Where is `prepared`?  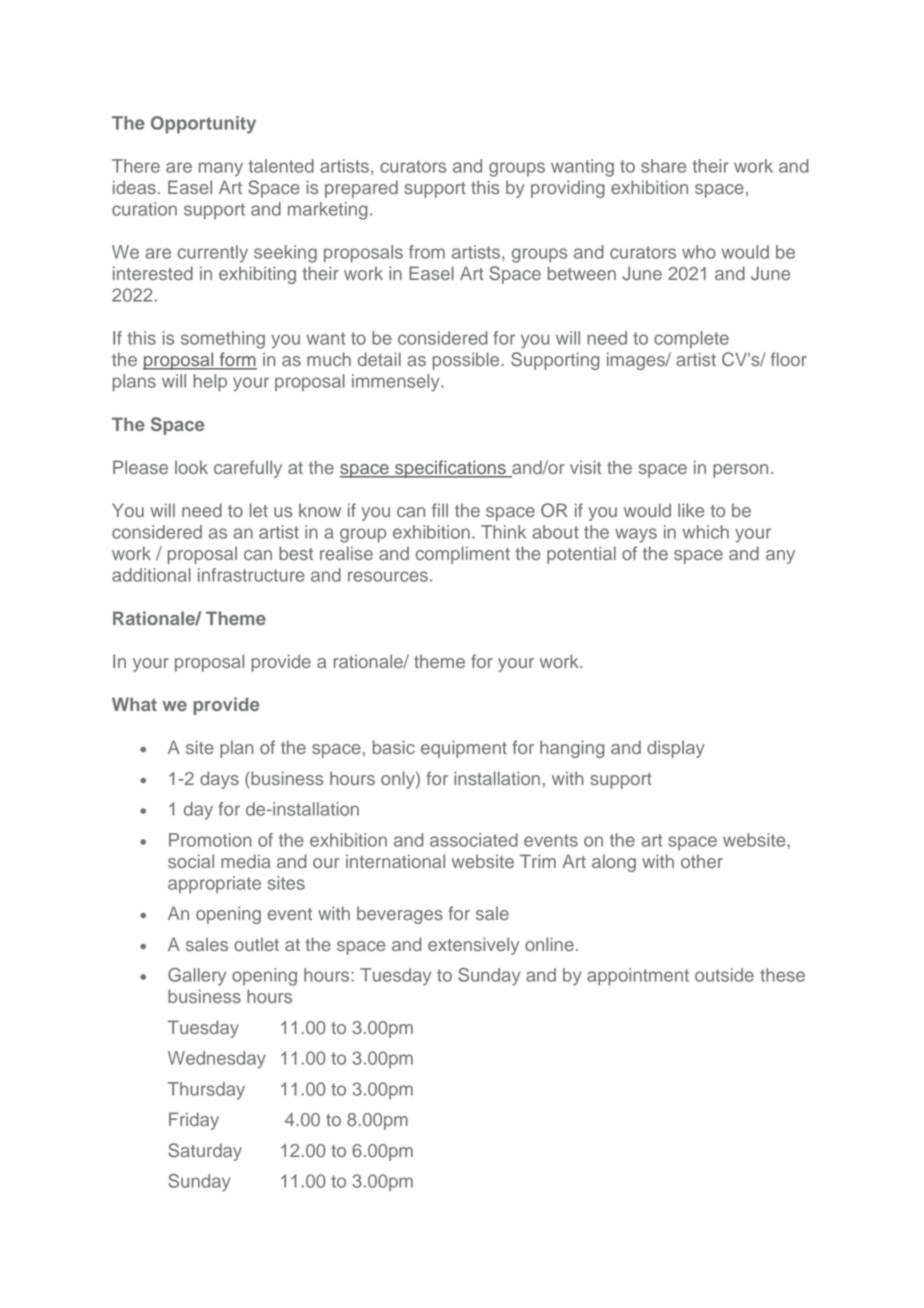
prepared is located at coordinates (361, 189).
